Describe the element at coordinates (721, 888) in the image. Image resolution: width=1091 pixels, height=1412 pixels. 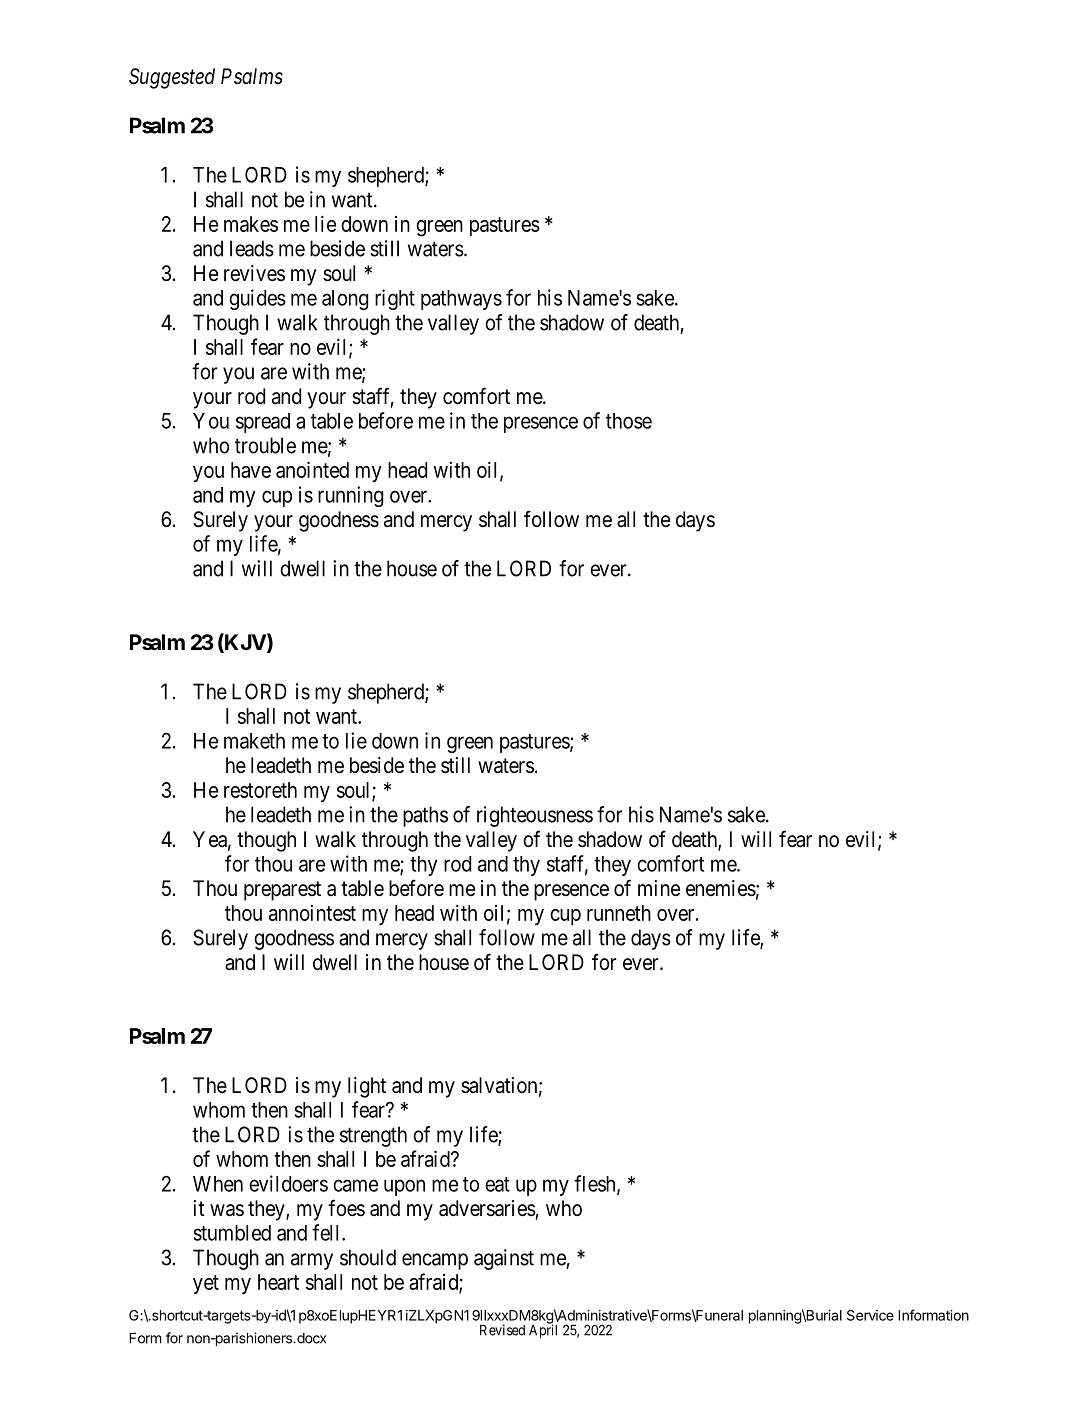
I see `enemies` at that location.
